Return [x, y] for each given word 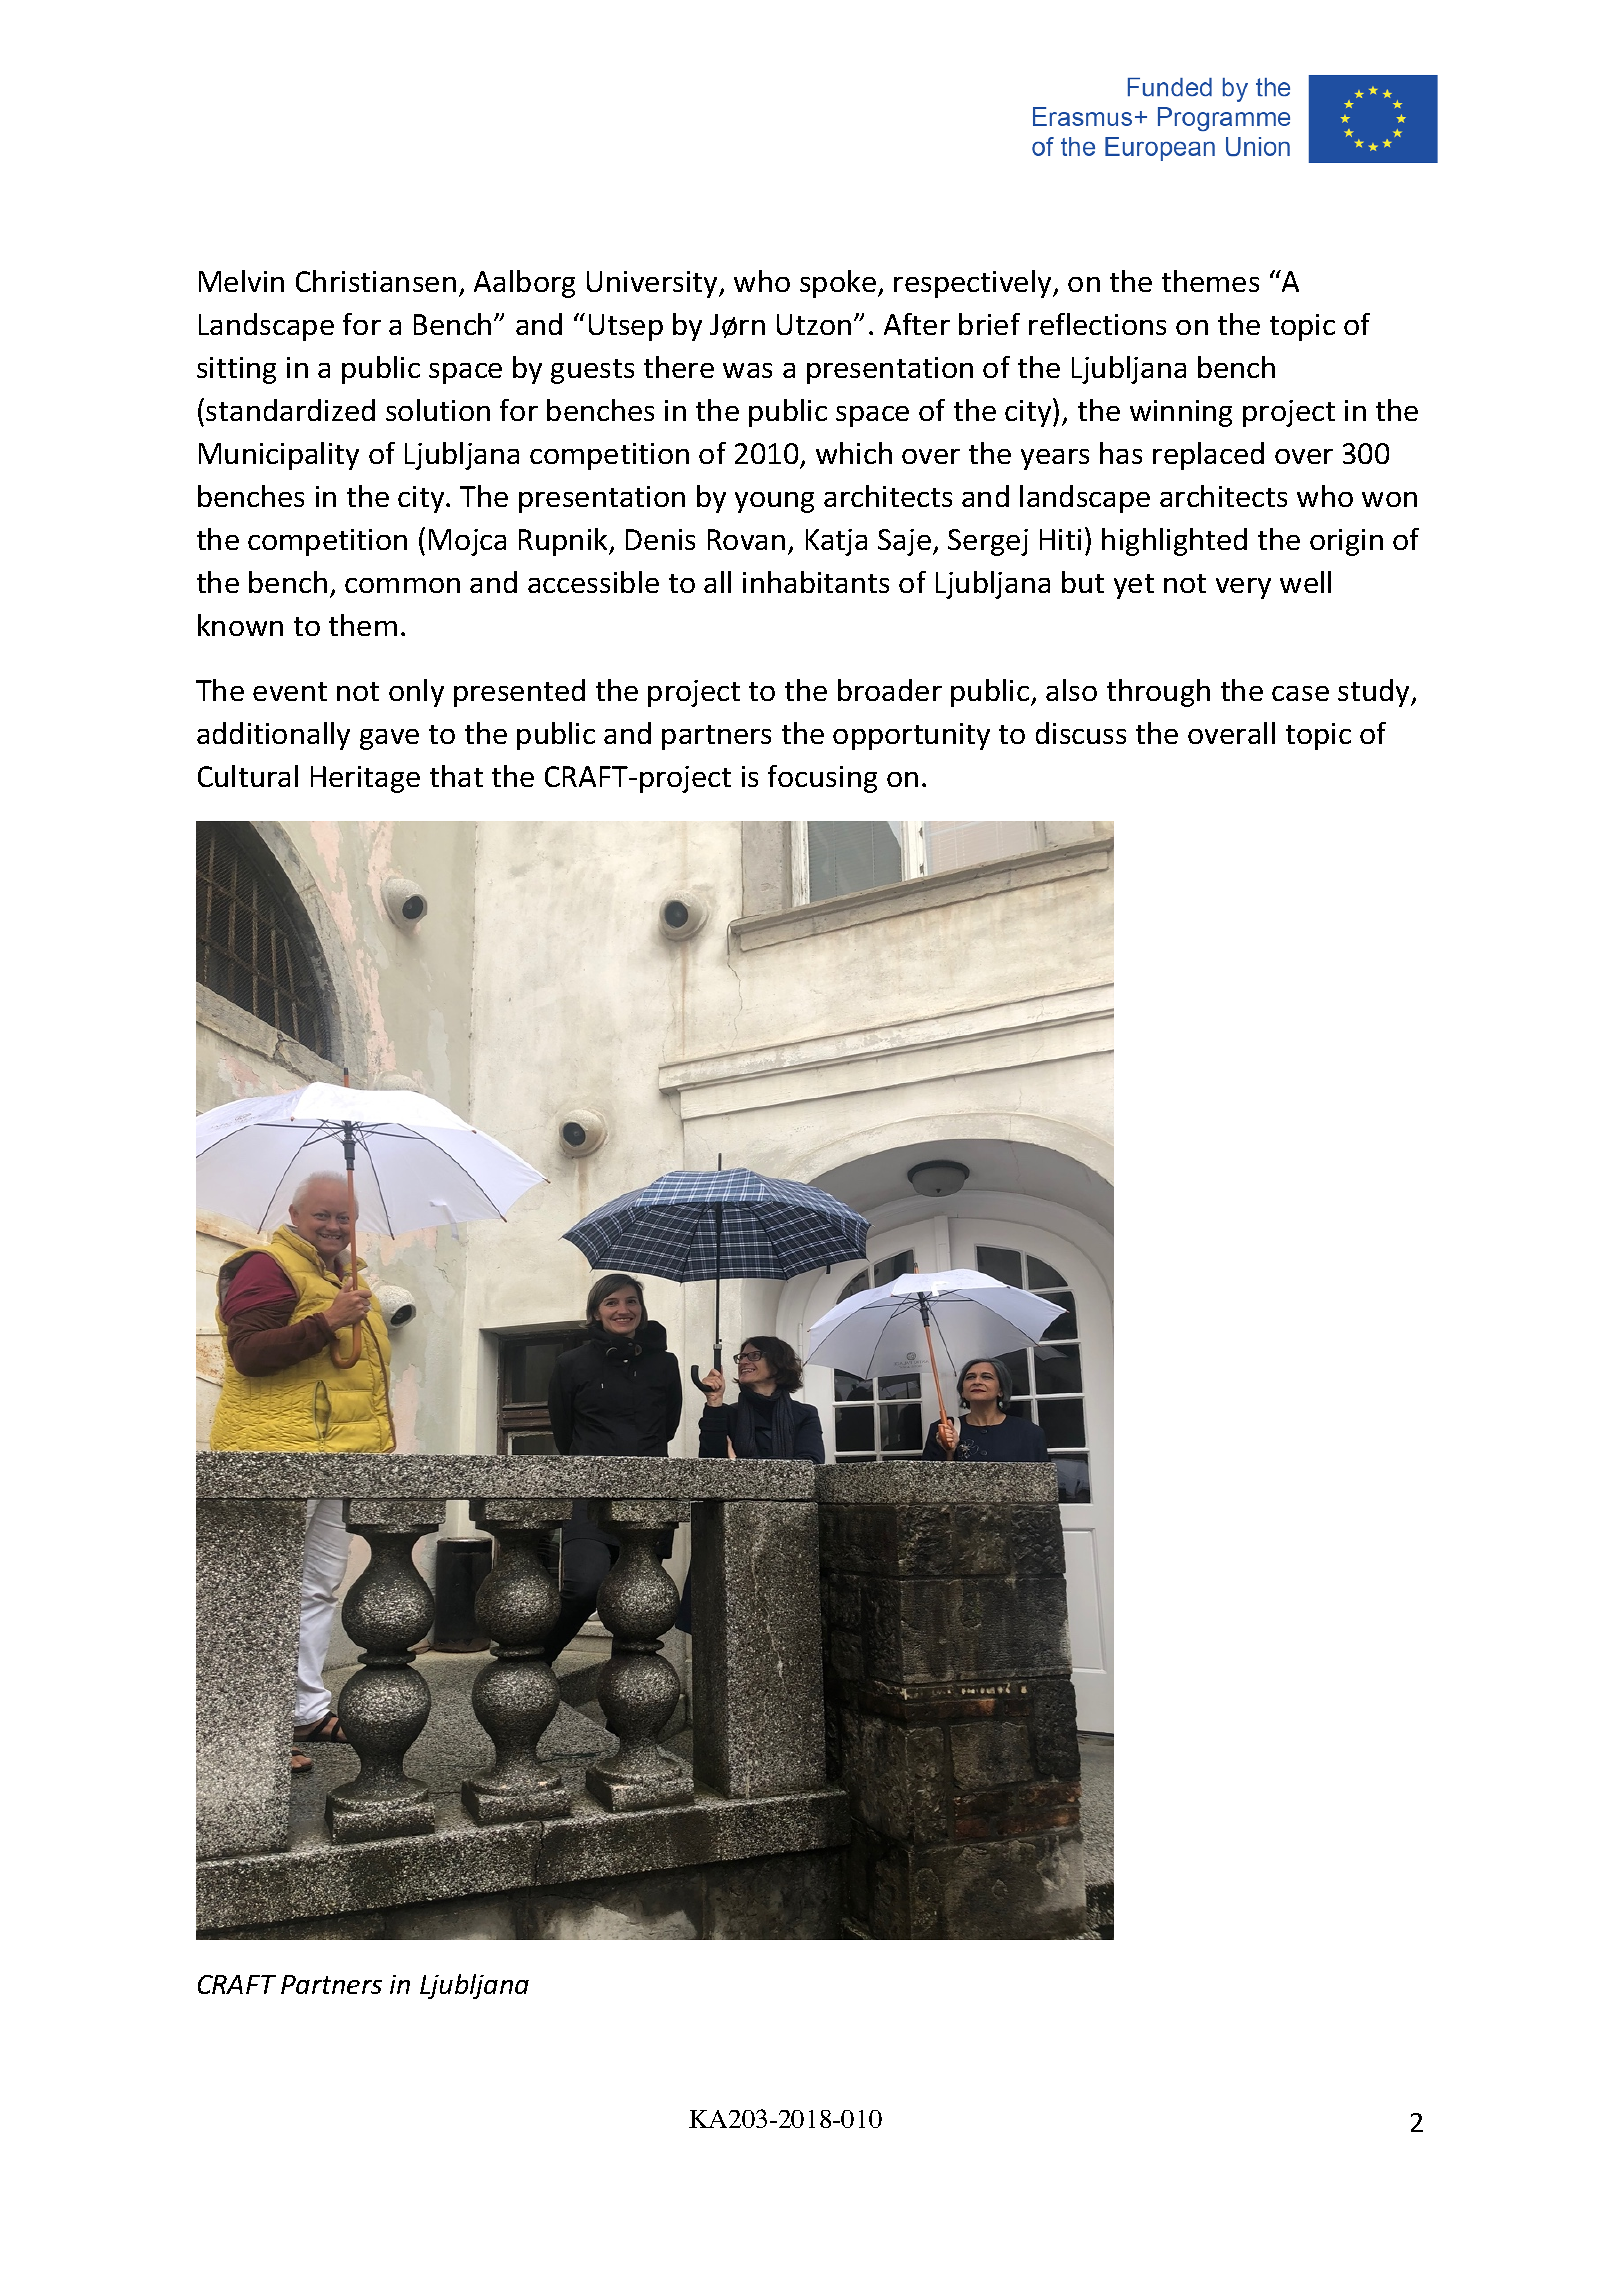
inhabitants [816, 582]
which [854, 453]
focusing [822, 779]
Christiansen [376, 281]
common [402, 585]
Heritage [365, 779]
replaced [1208, 456]
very [1243, 588]
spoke [838, 284]
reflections [1097, 324]
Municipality [279, 456]
